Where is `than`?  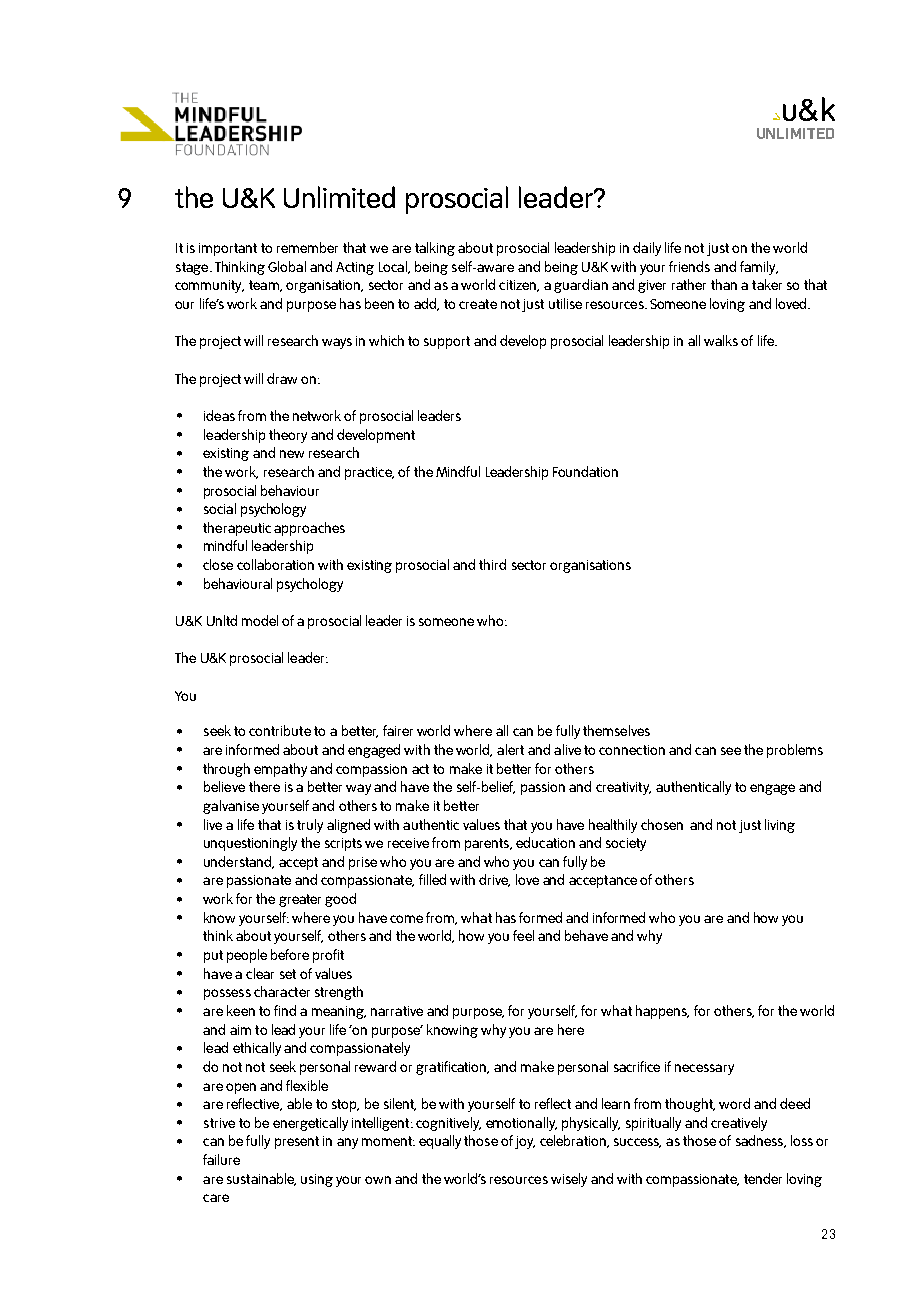 than is located at coordinates (724, 284).
